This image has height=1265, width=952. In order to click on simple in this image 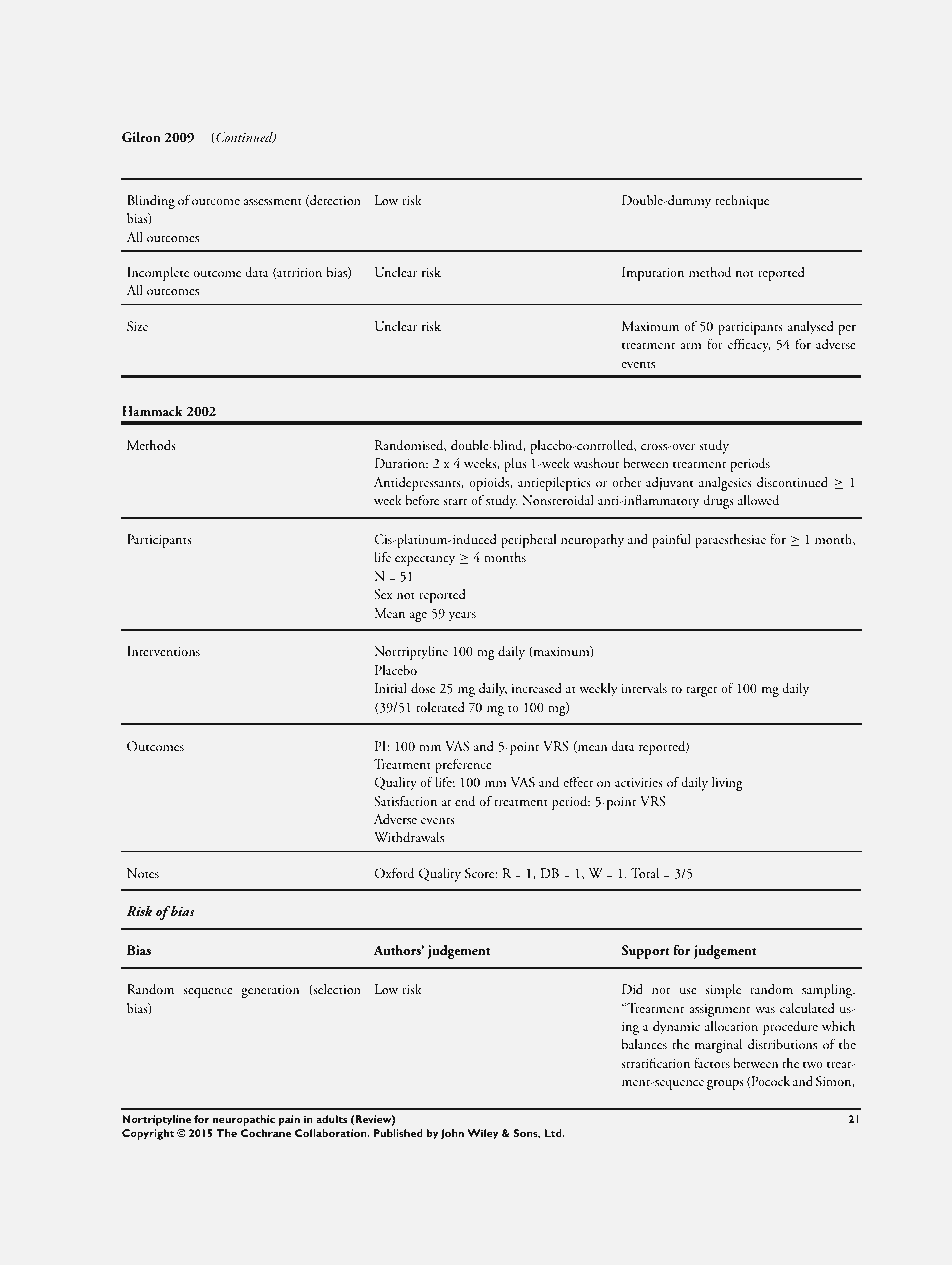, I will do `click(723, 991)`.
